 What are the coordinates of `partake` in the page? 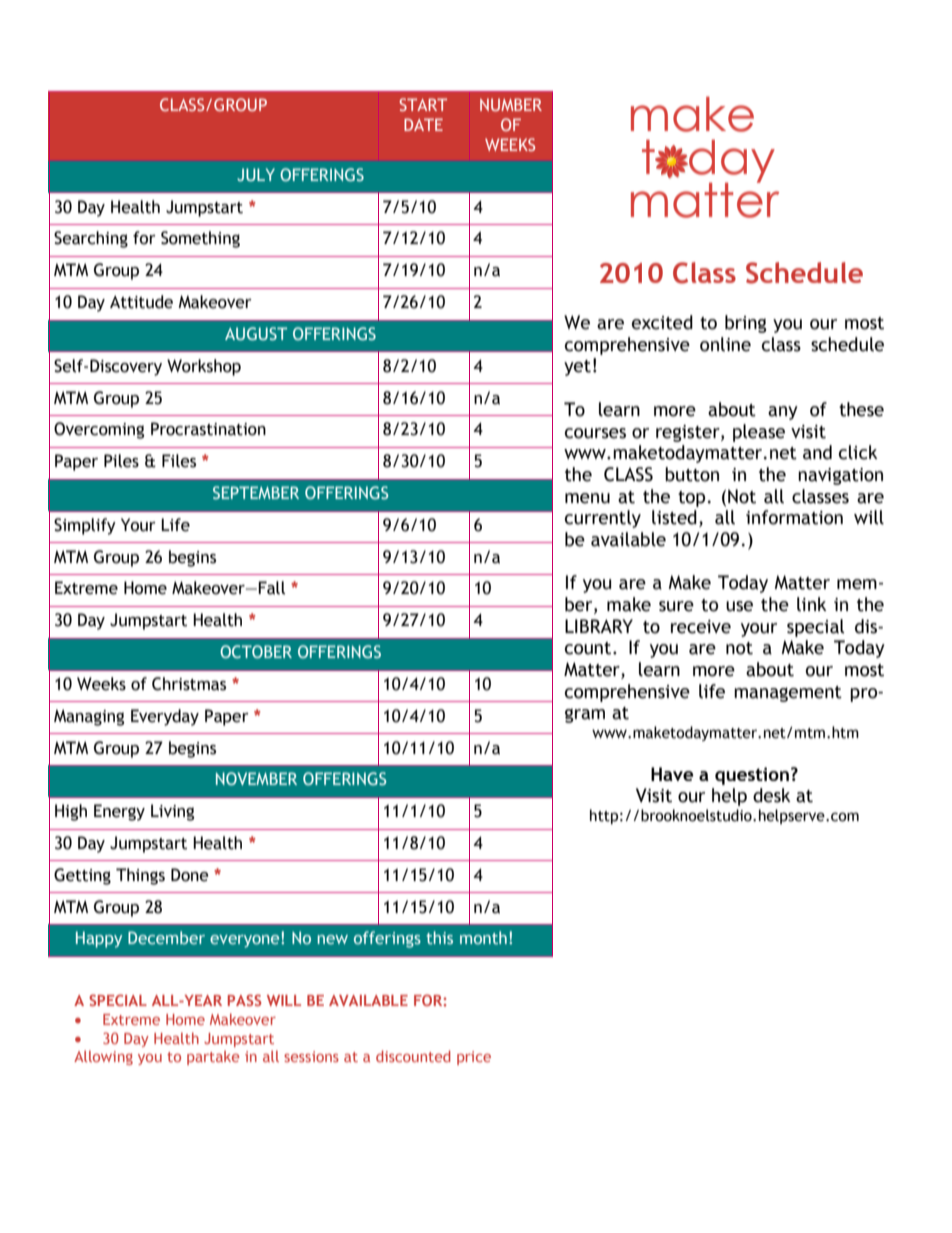 It's located at (213, 1057).
